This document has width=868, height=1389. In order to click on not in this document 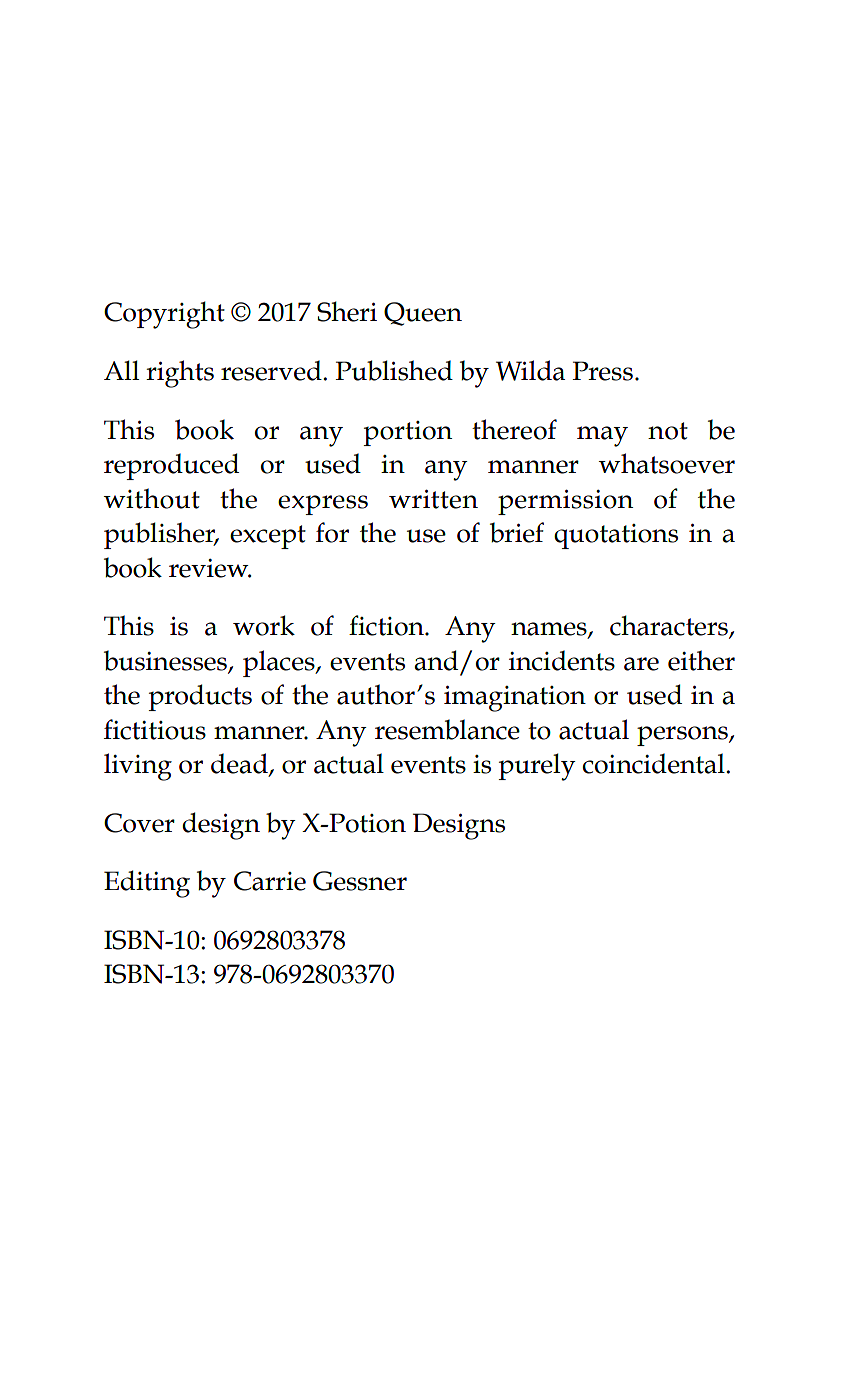, I will do `click(668, 431)`.
